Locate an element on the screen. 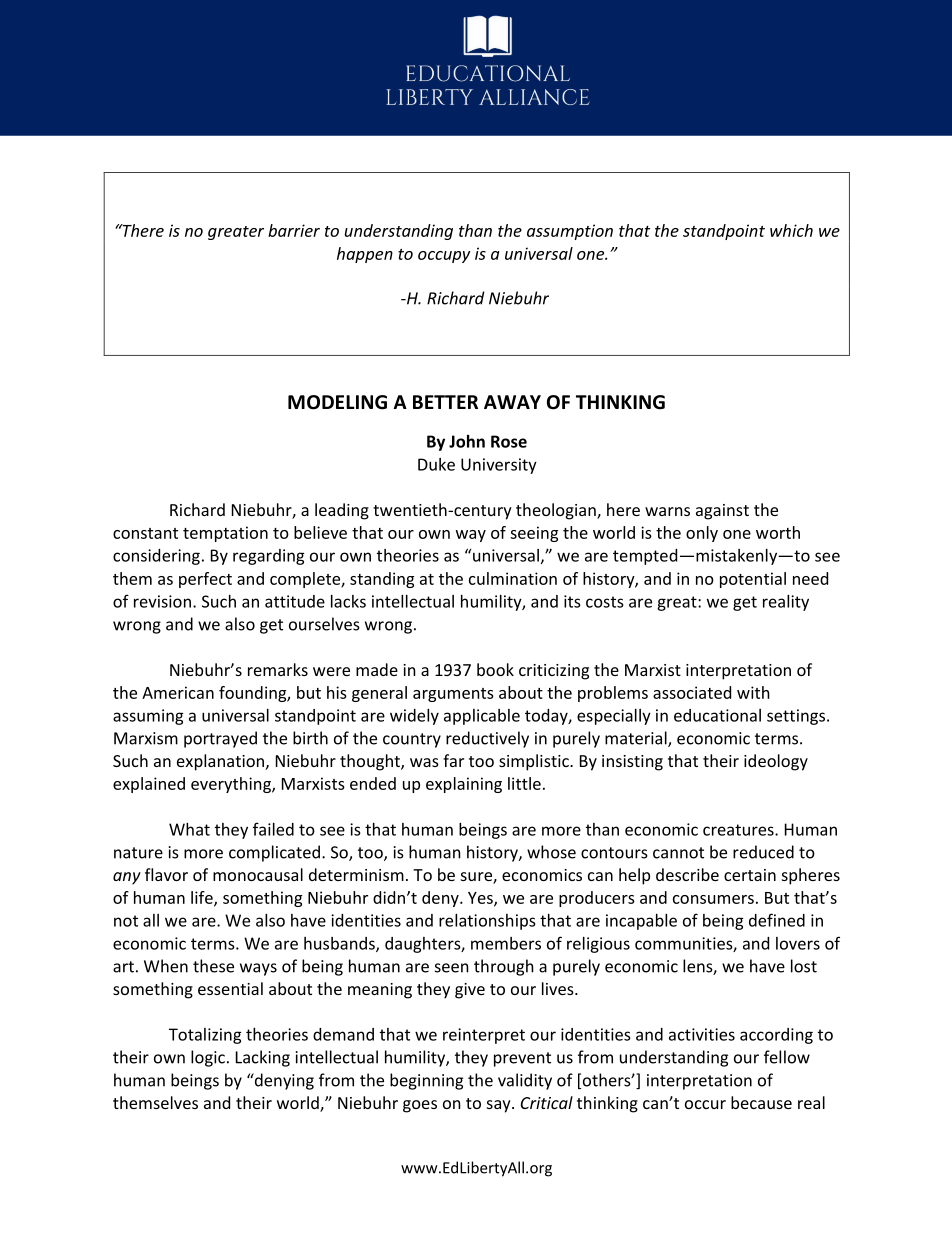 The width and height of the screenshot is (952, 1233). seeing is located at coordinates (534, 534).
